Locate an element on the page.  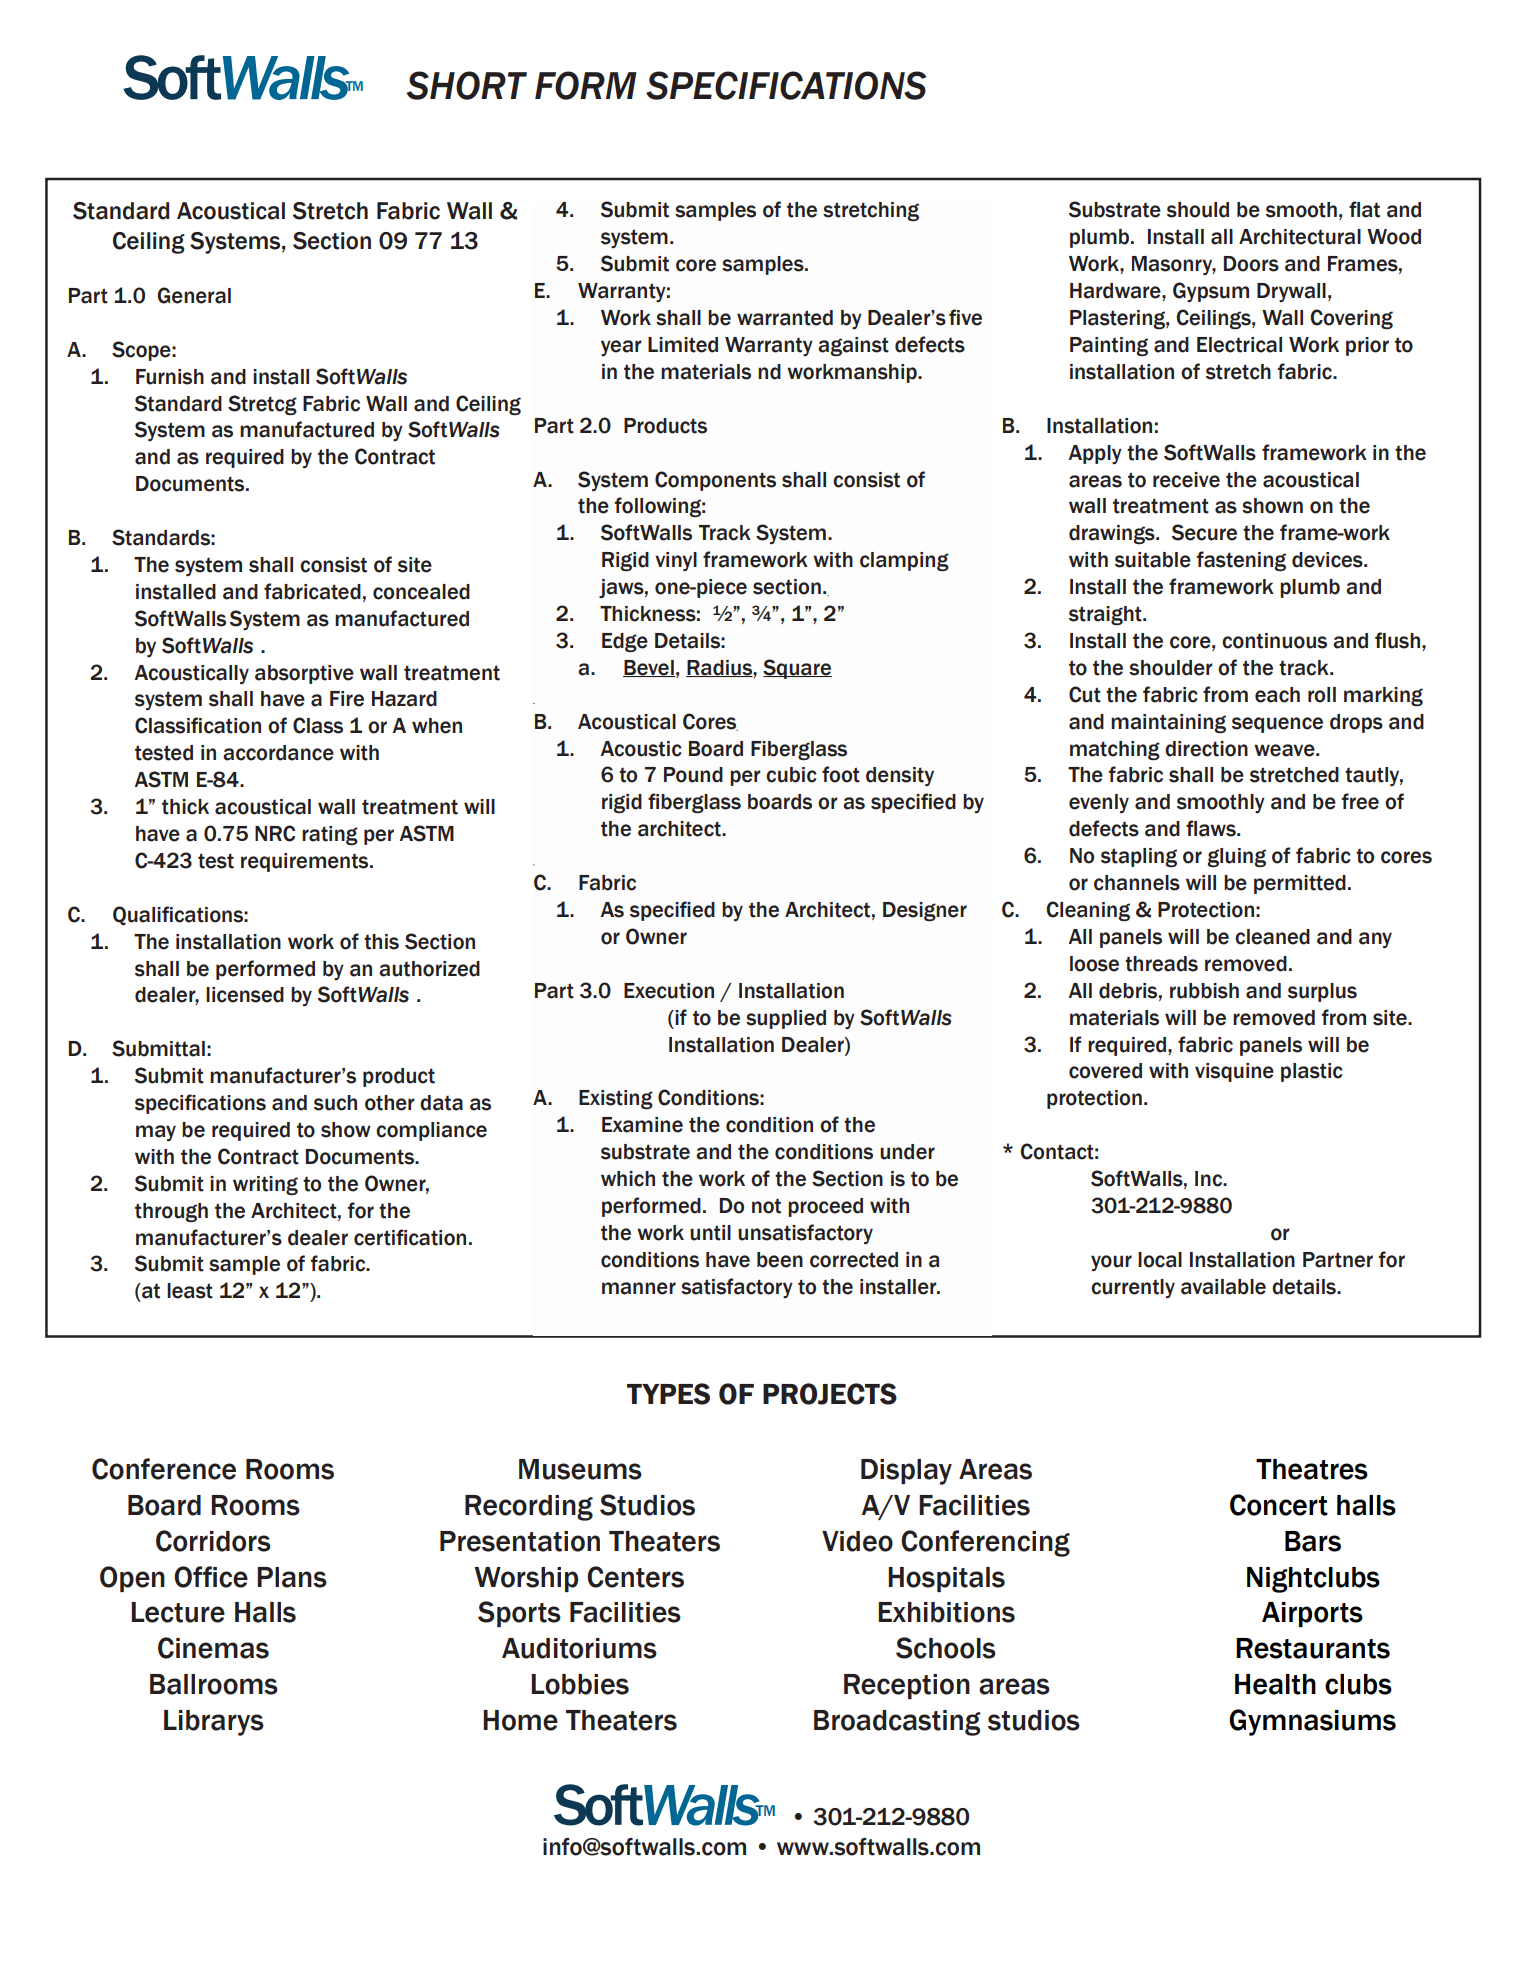
continuous is located at coordinates (1274, 641).
